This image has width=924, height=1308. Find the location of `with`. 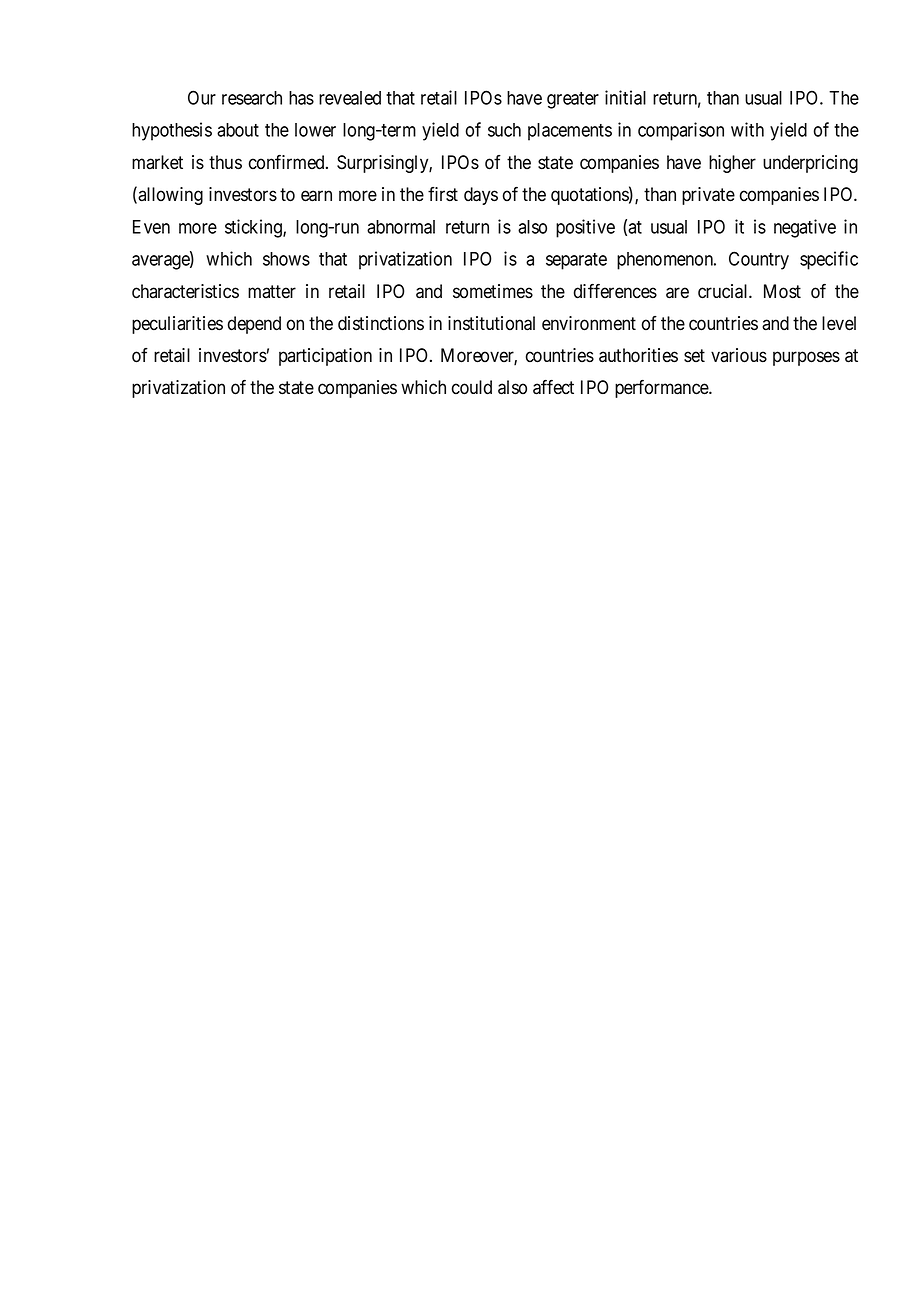

with is located at coordinates (747, 129).
